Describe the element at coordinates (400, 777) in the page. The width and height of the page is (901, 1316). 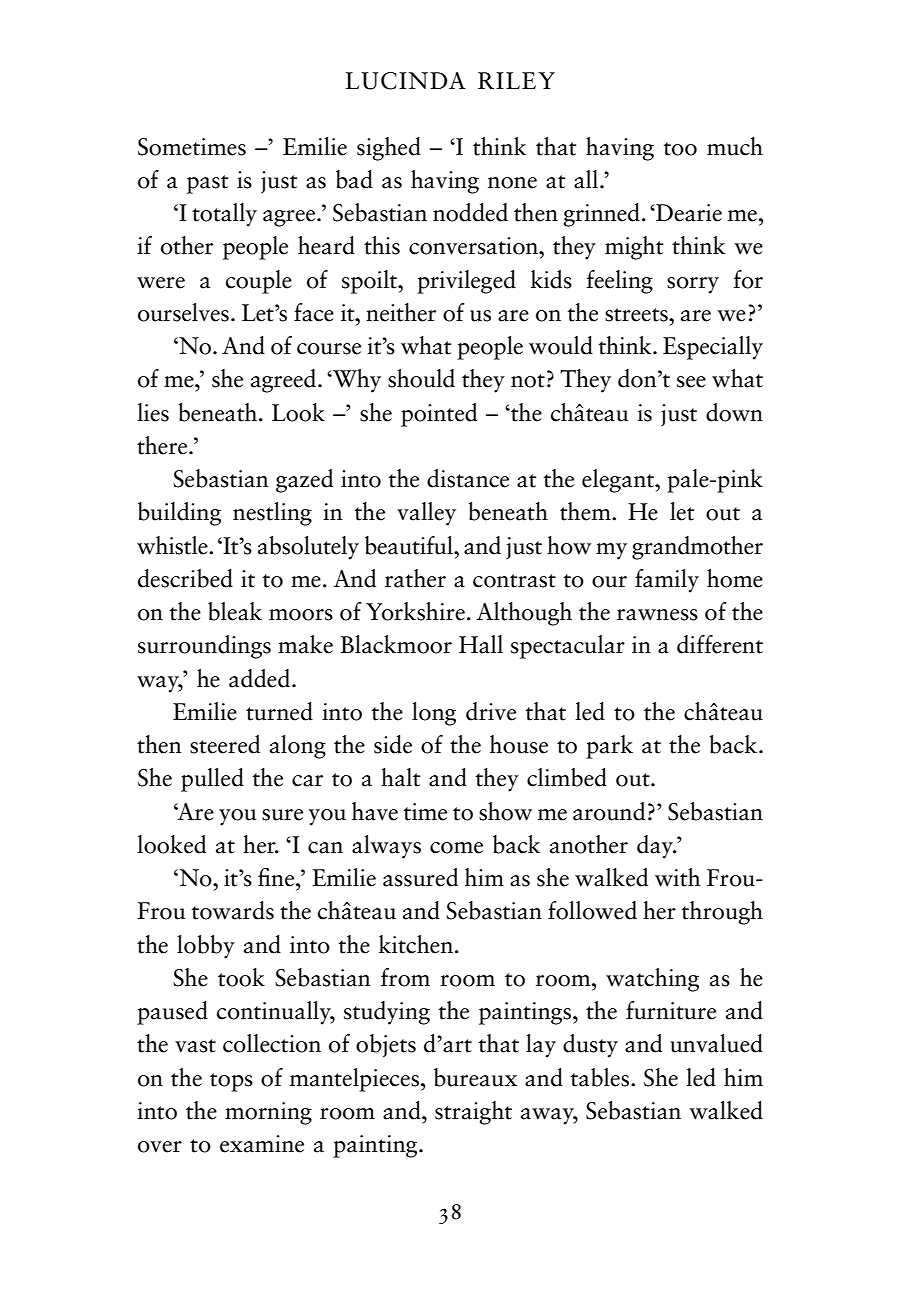
I see `halt` at that location.
